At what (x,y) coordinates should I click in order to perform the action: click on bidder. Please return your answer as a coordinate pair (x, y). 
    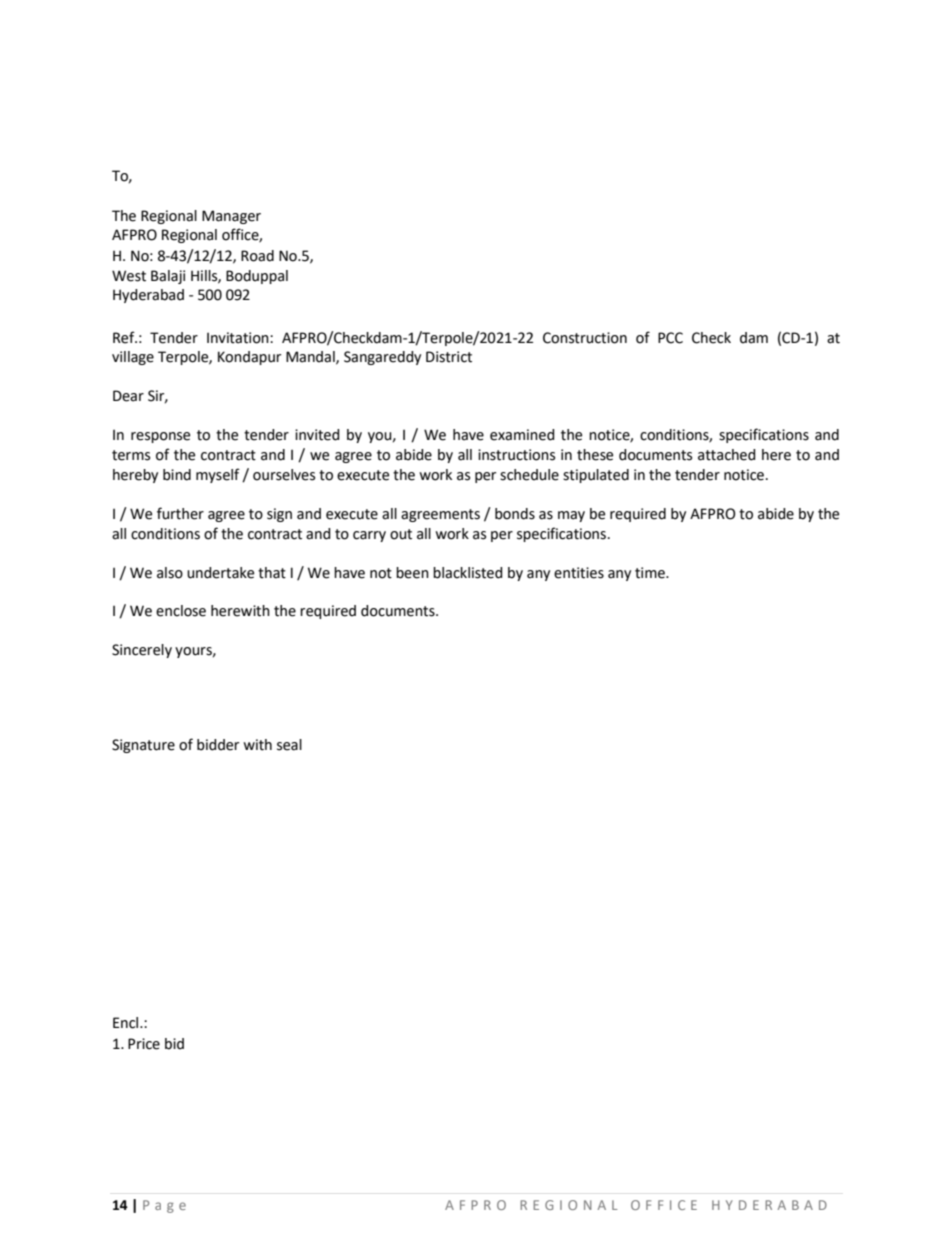
    Looking at the image, I should click on (218, 745).
